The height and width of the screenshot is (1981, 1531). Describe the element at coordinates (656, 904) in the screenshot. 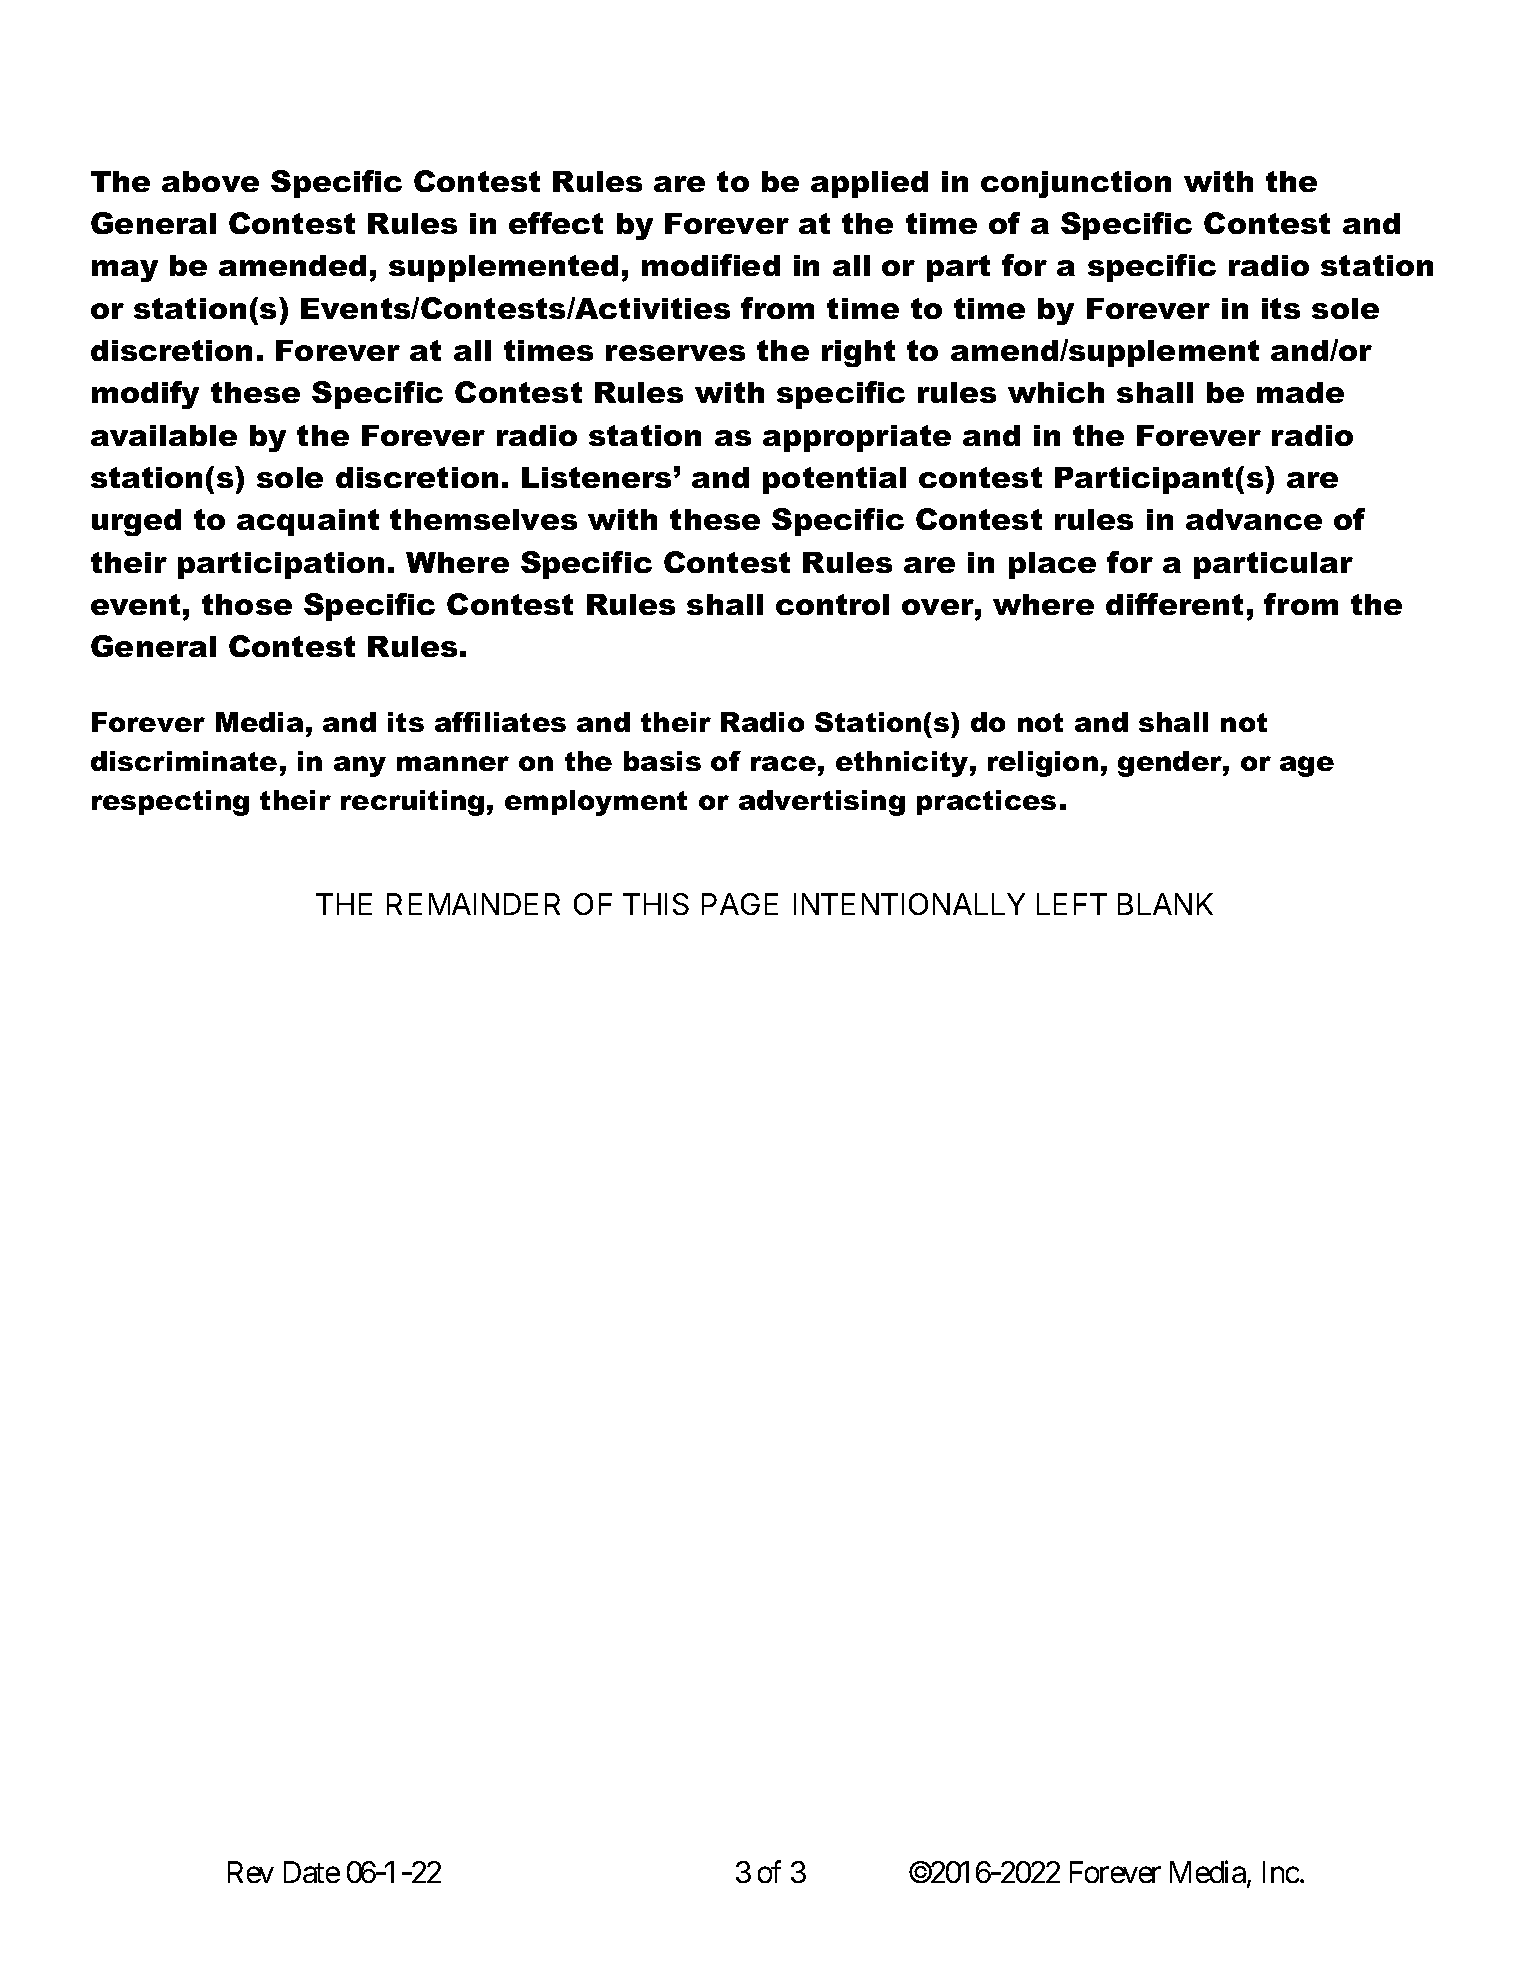

I see `THIS` at that location.
